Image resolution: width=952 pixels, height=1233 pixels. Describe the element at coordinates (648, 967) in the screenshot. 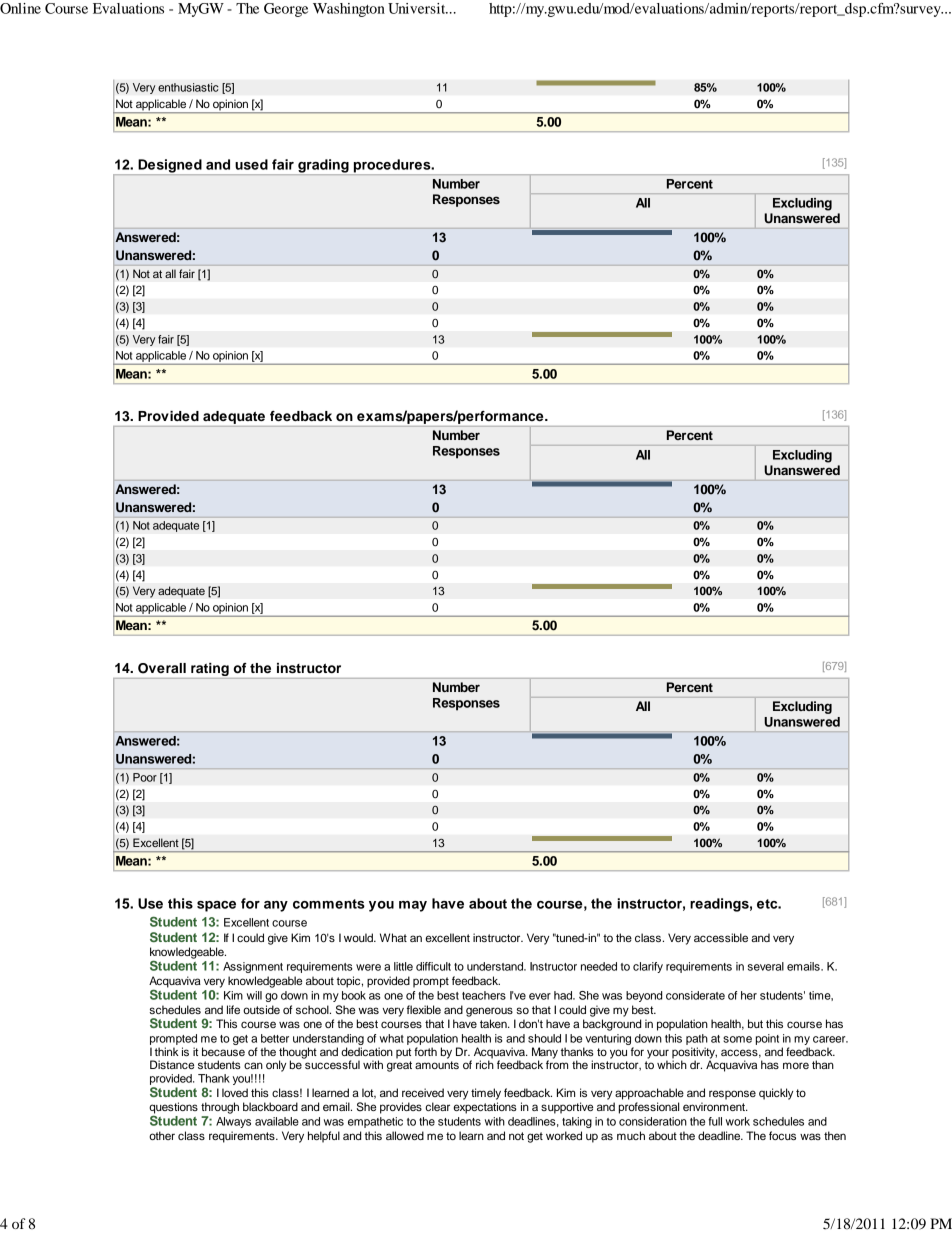

I see `clarify` at that location.
